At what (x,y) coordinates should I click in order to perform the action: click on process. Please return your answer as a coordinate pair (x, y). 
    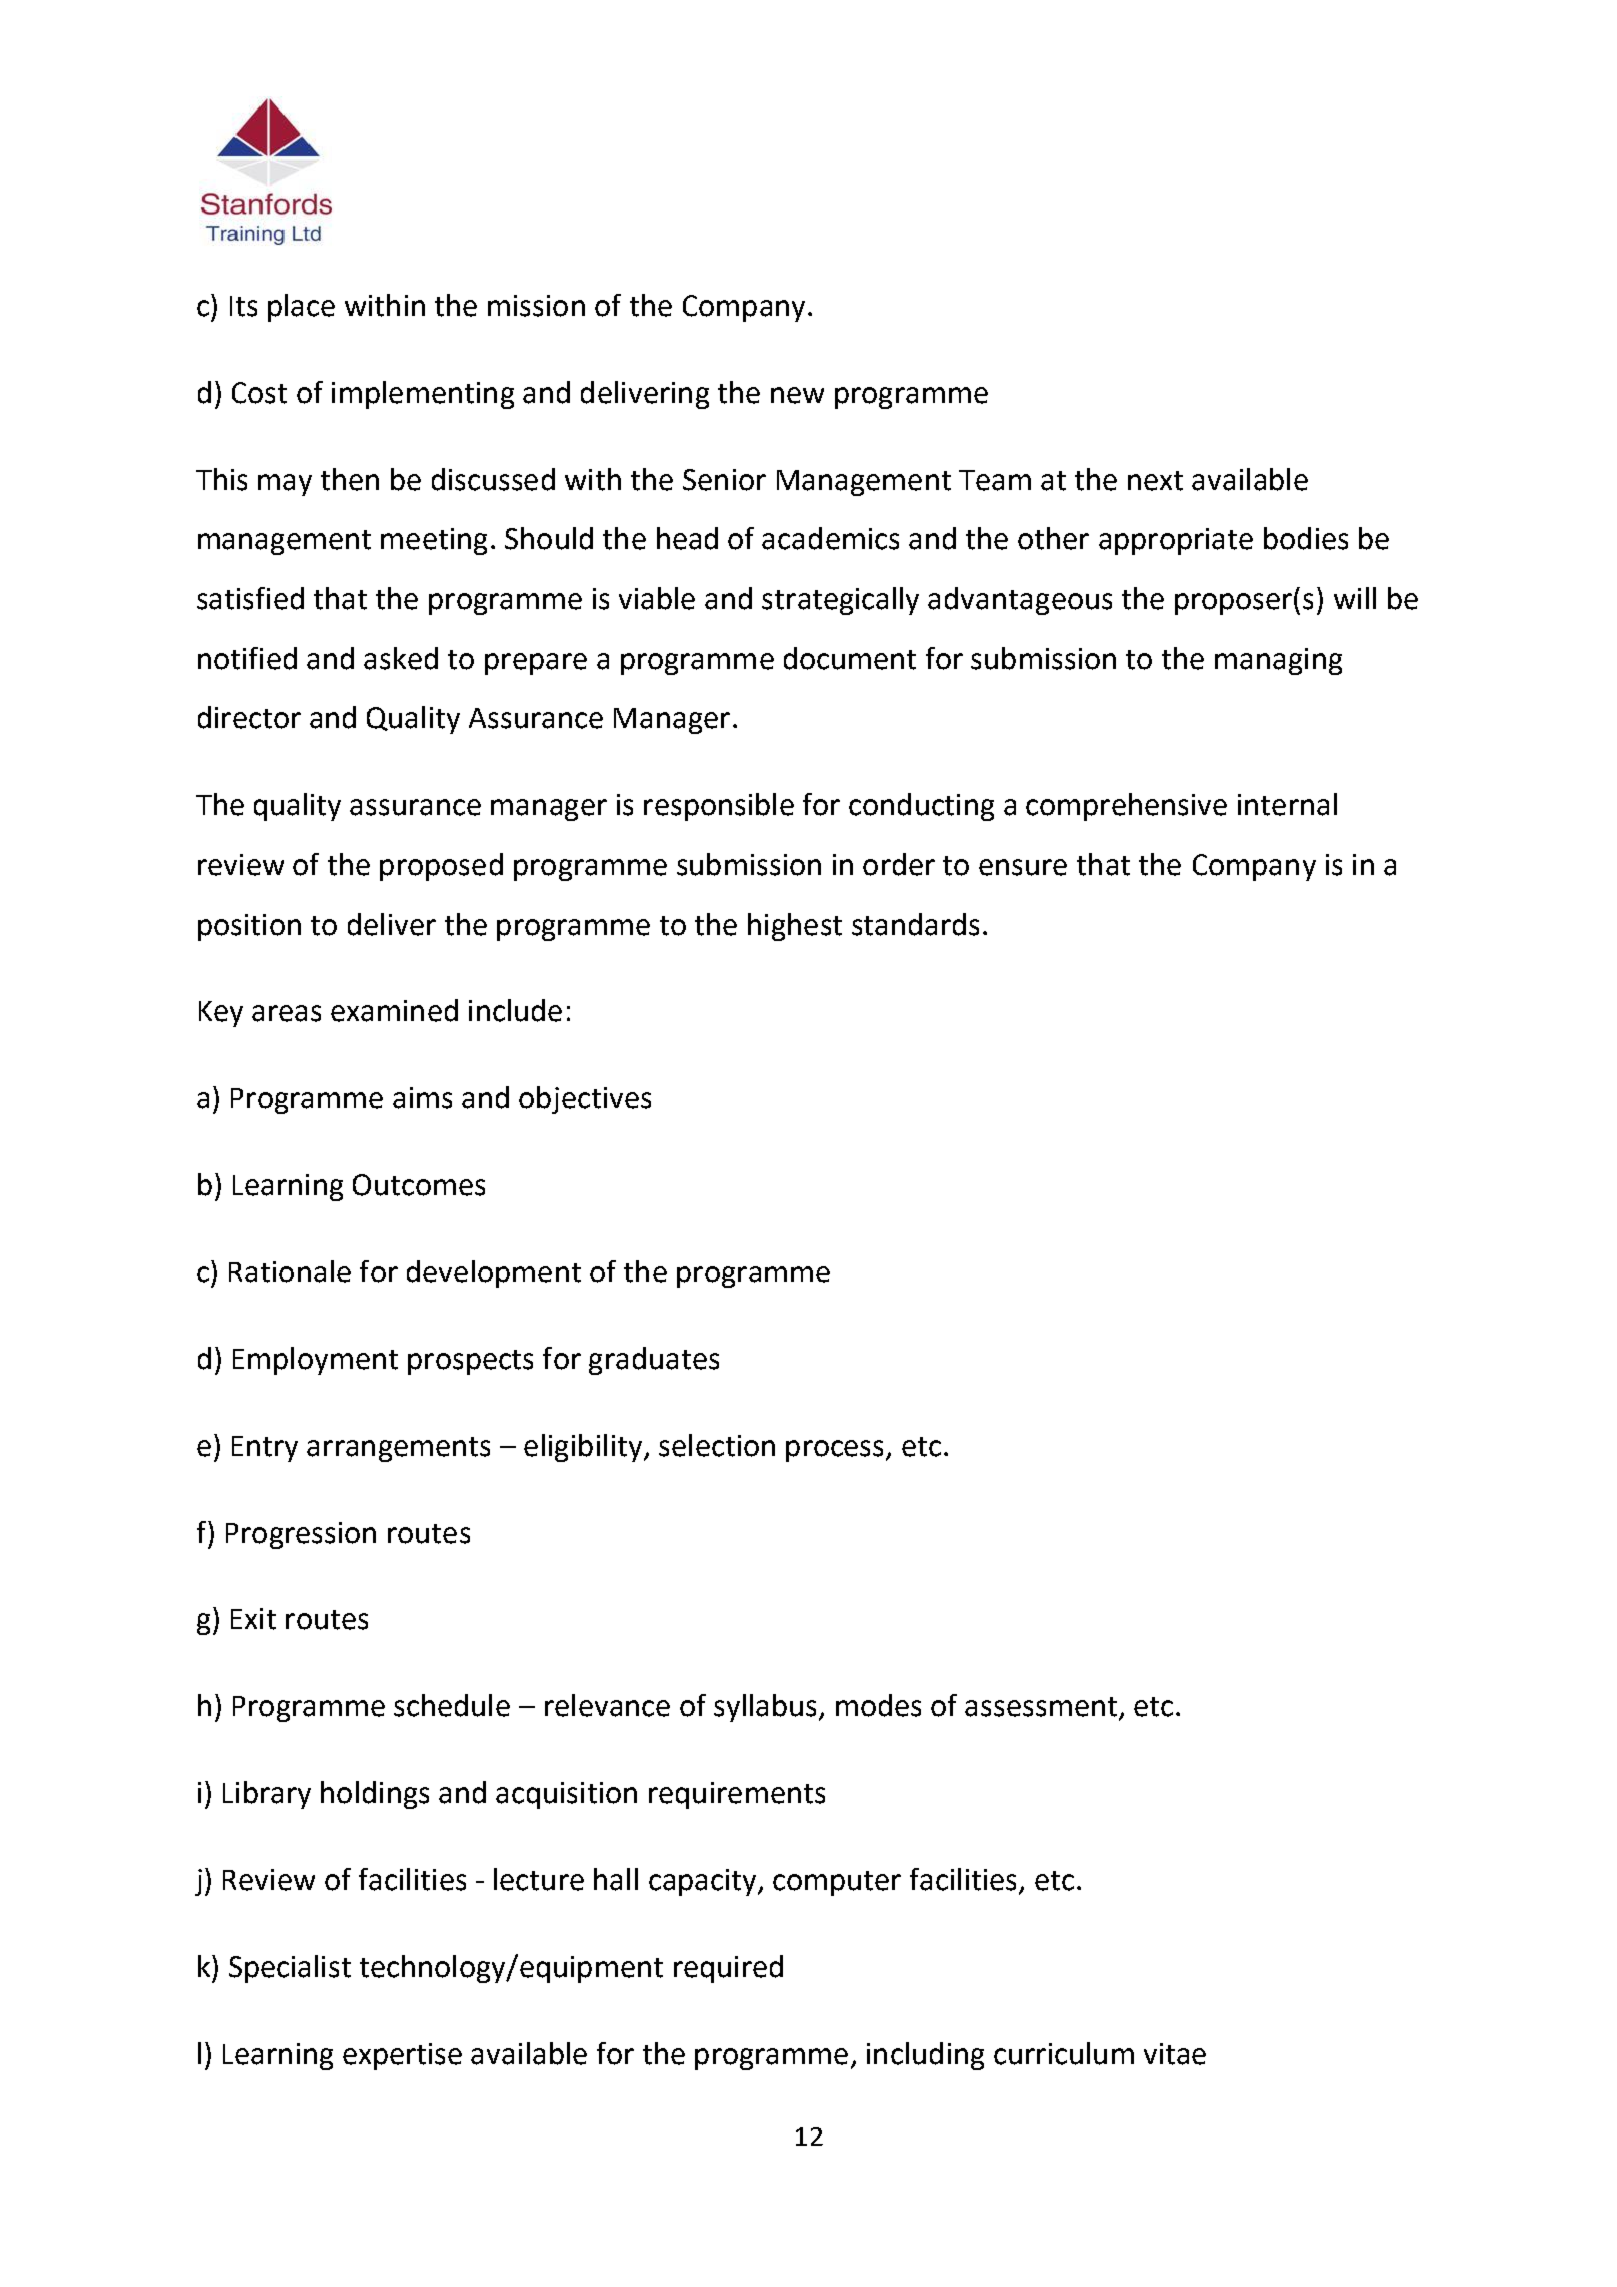
    Looking at the image, I should click on (836, 1451).
